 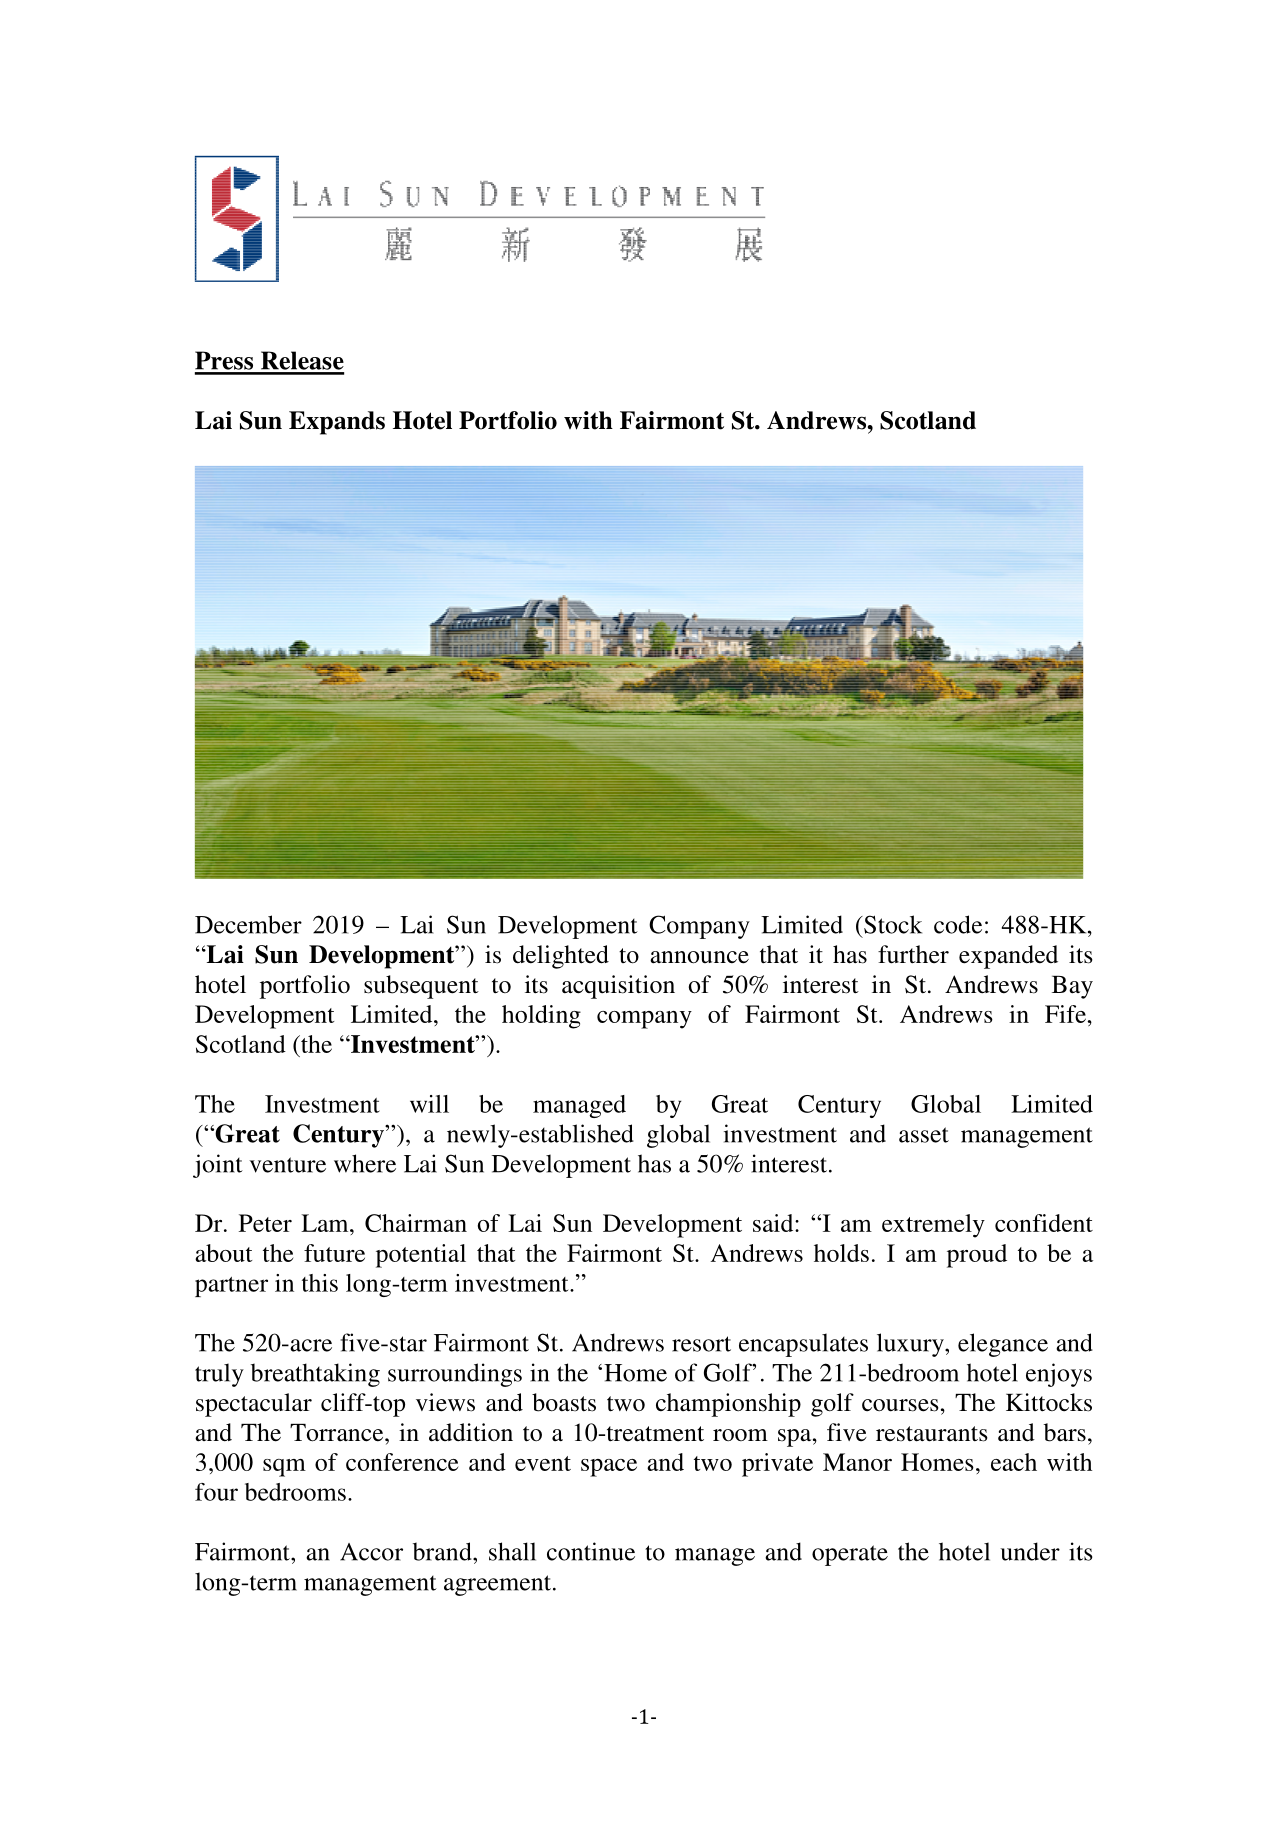 What do you see at coordinates (248, 924) in the screenshot?
I see `December` at bounding box center [248, 924].
